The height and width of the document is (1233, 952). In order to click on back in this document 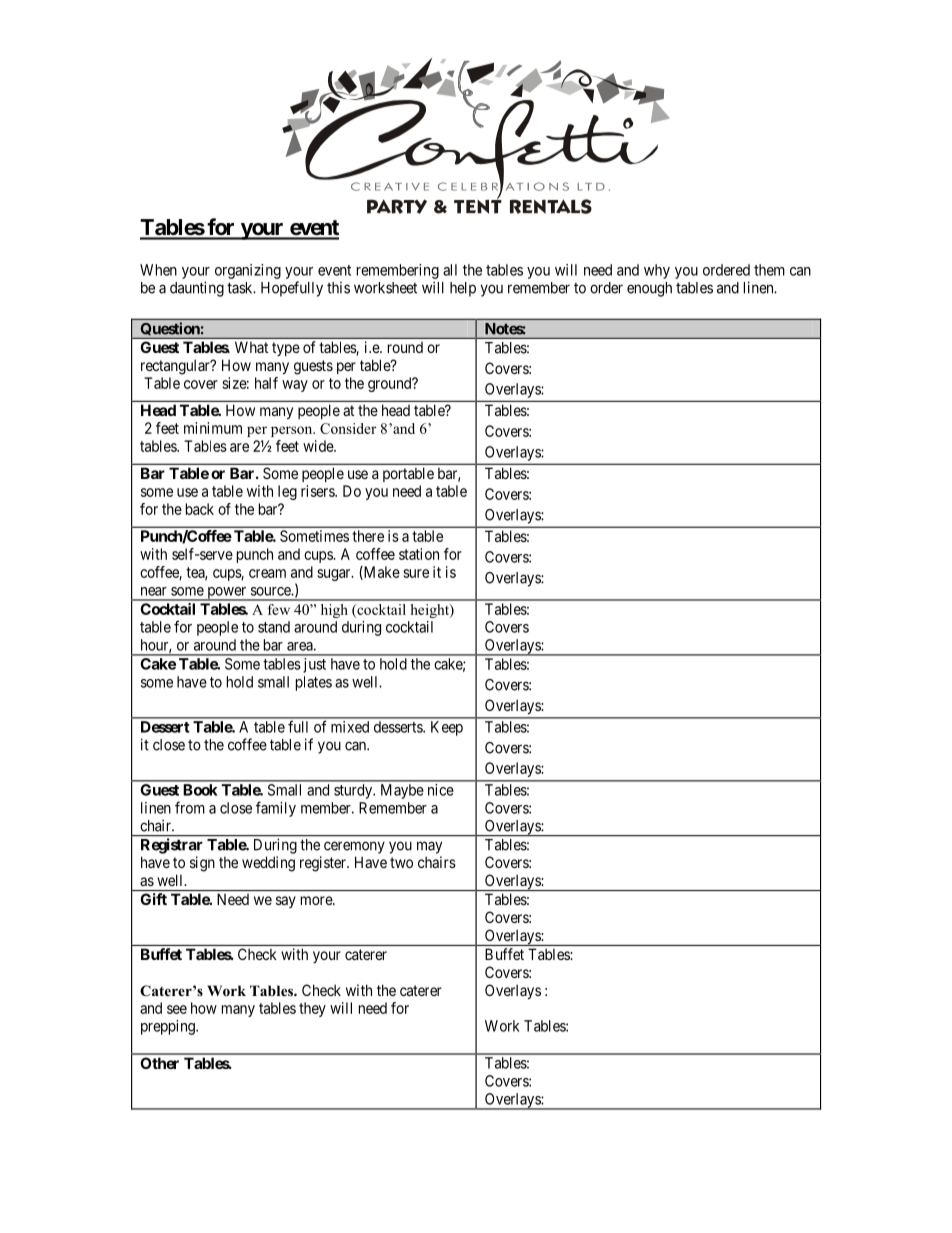, I will do `click(200, 509)`.
